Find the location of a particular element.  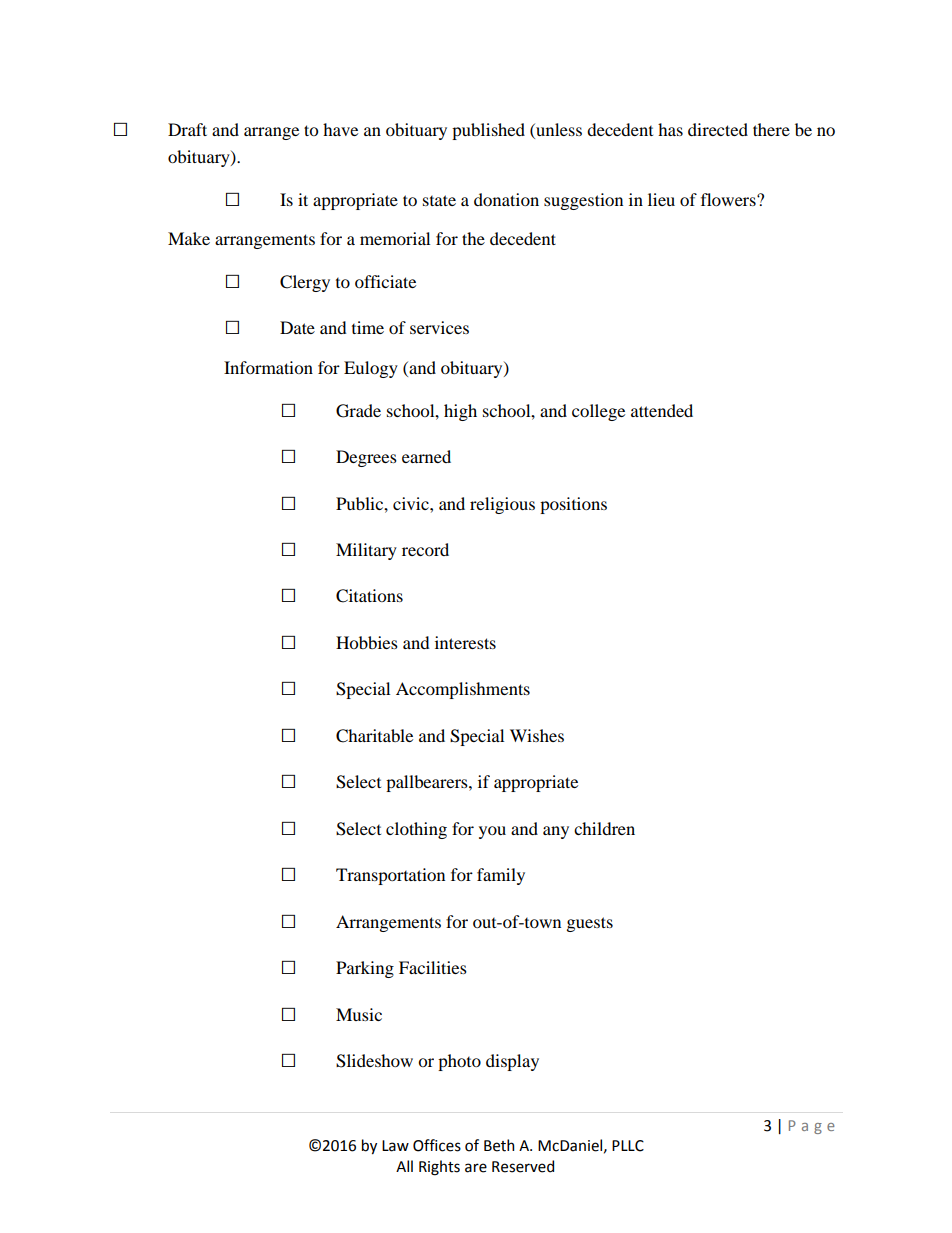

Charitable is located at coordinates (374, 736).
